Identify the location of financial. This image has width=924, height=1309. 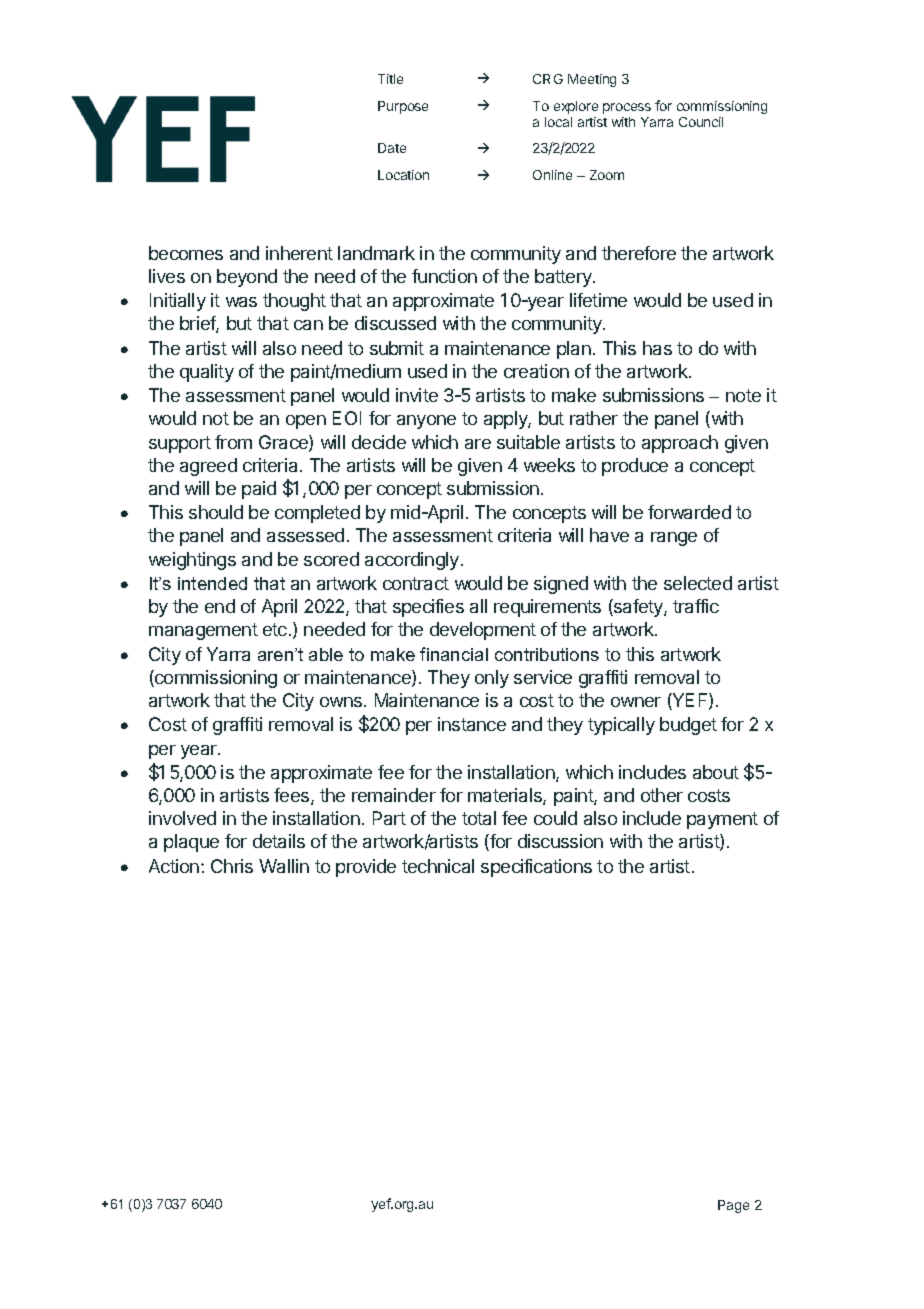
(454, 654).
